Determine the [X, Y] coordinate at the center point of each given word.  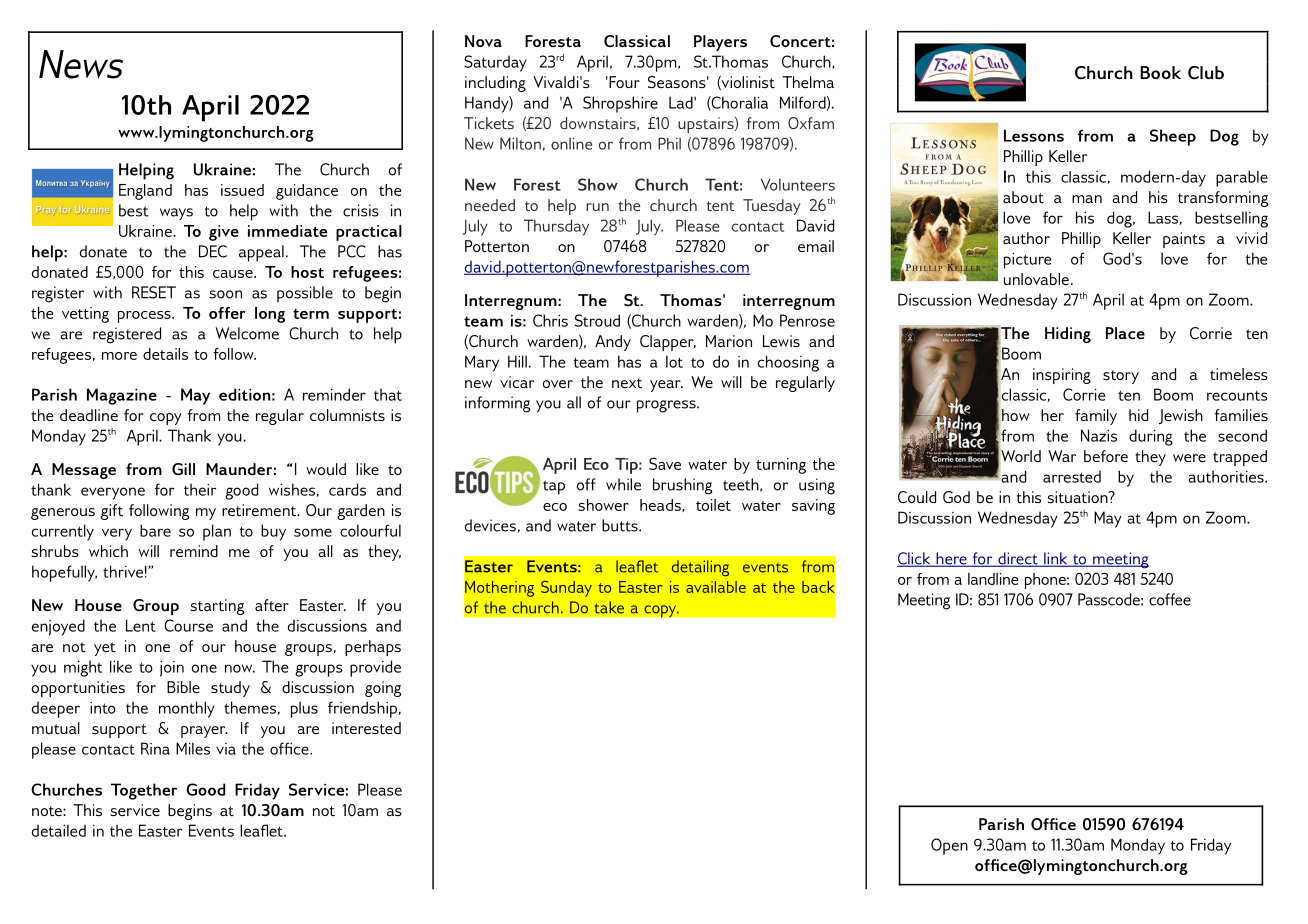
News [81, 64]
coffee [1170, 599]
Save [665, 463]
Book [1160, 72]
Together [144, 791]
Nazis [1099, 435]
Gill [183, 469]
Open [949, 846]
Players [720, 43]
